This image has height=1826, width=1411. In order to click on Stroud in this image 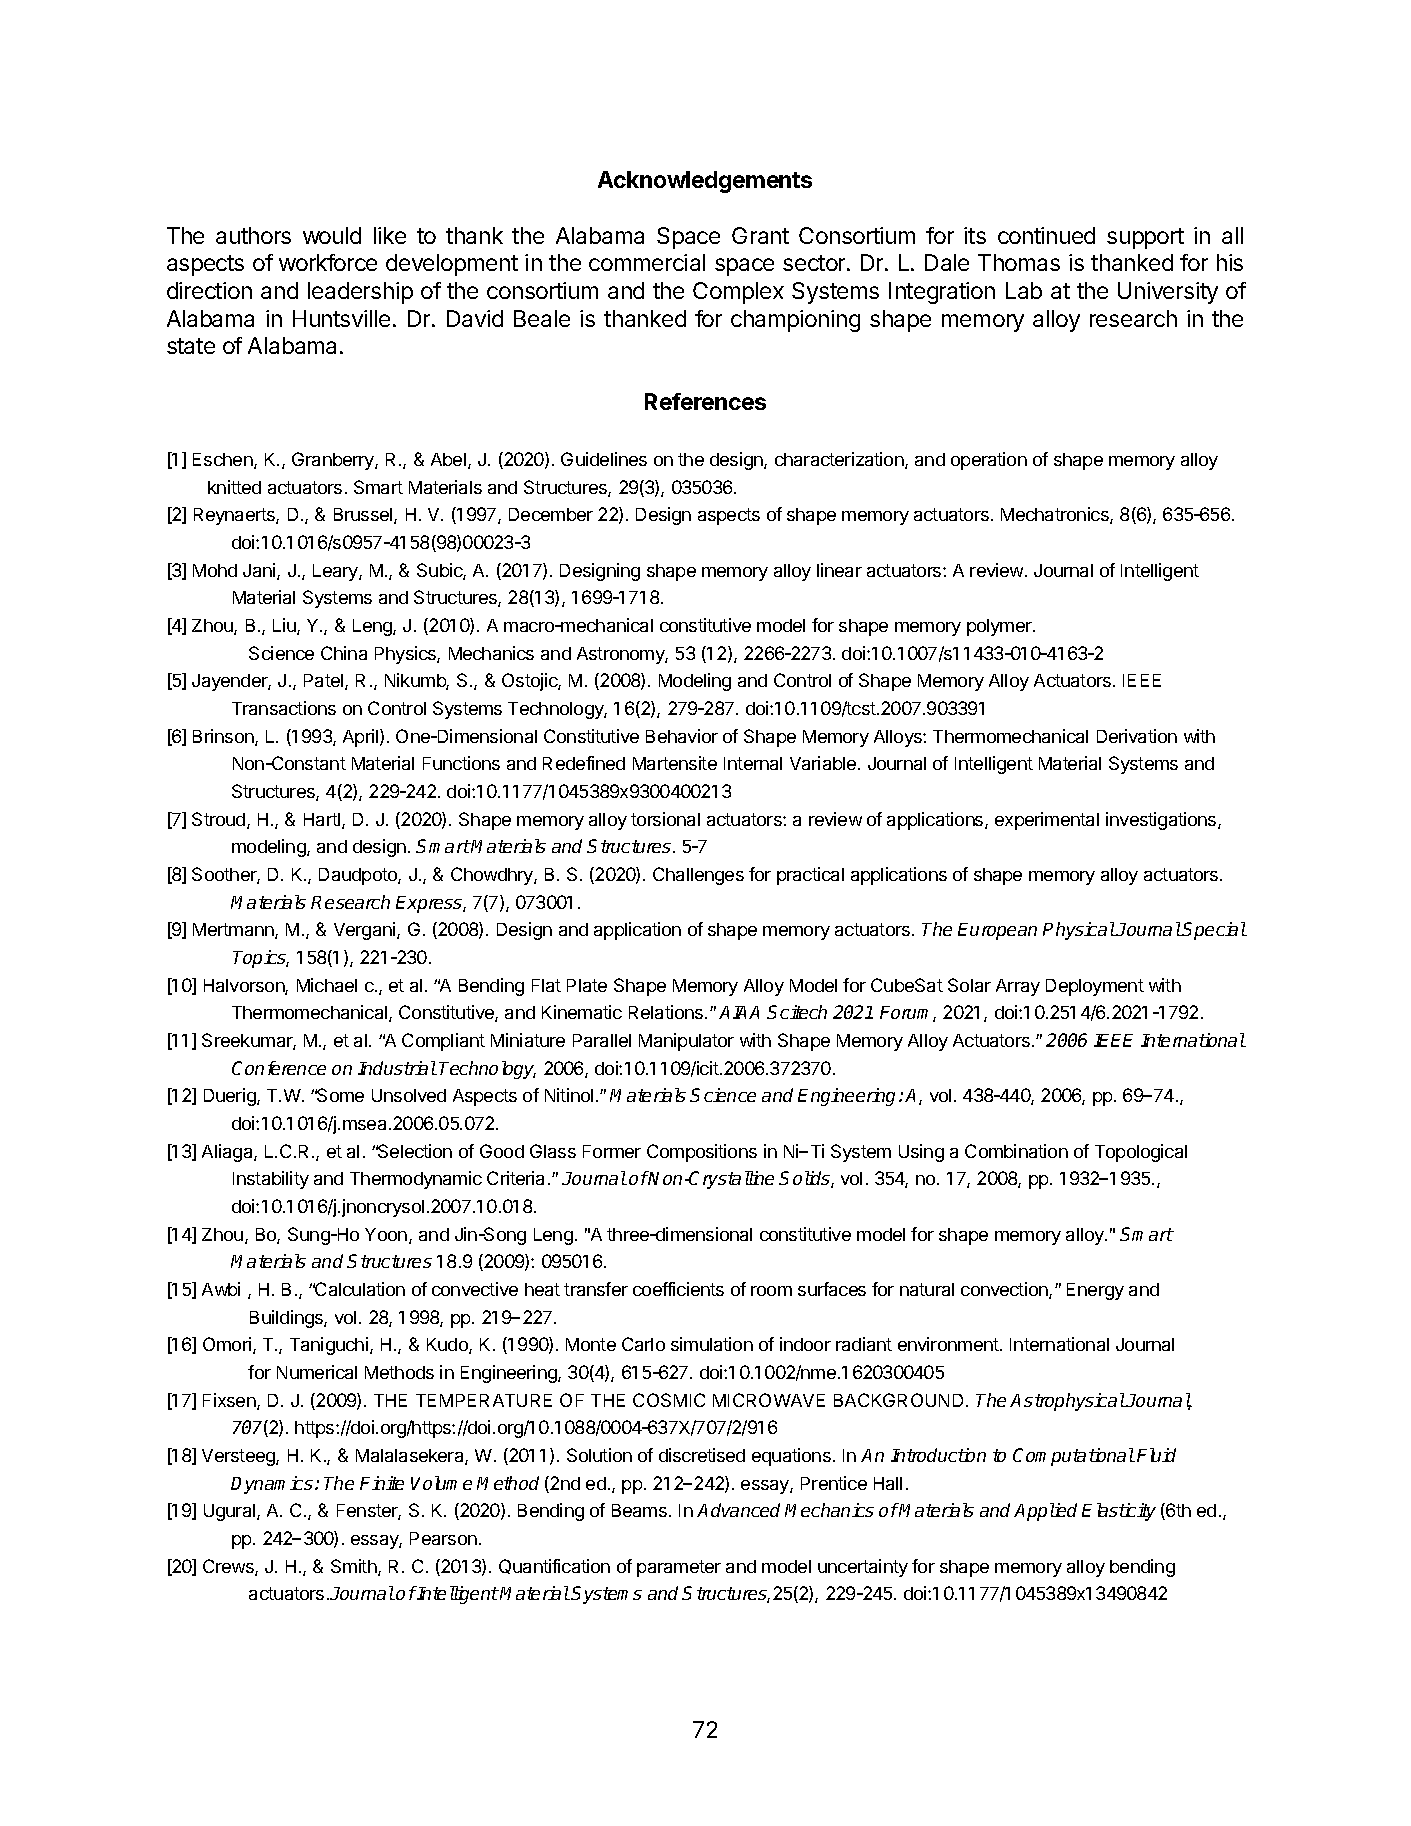, I will do `click(220, 820)`.
